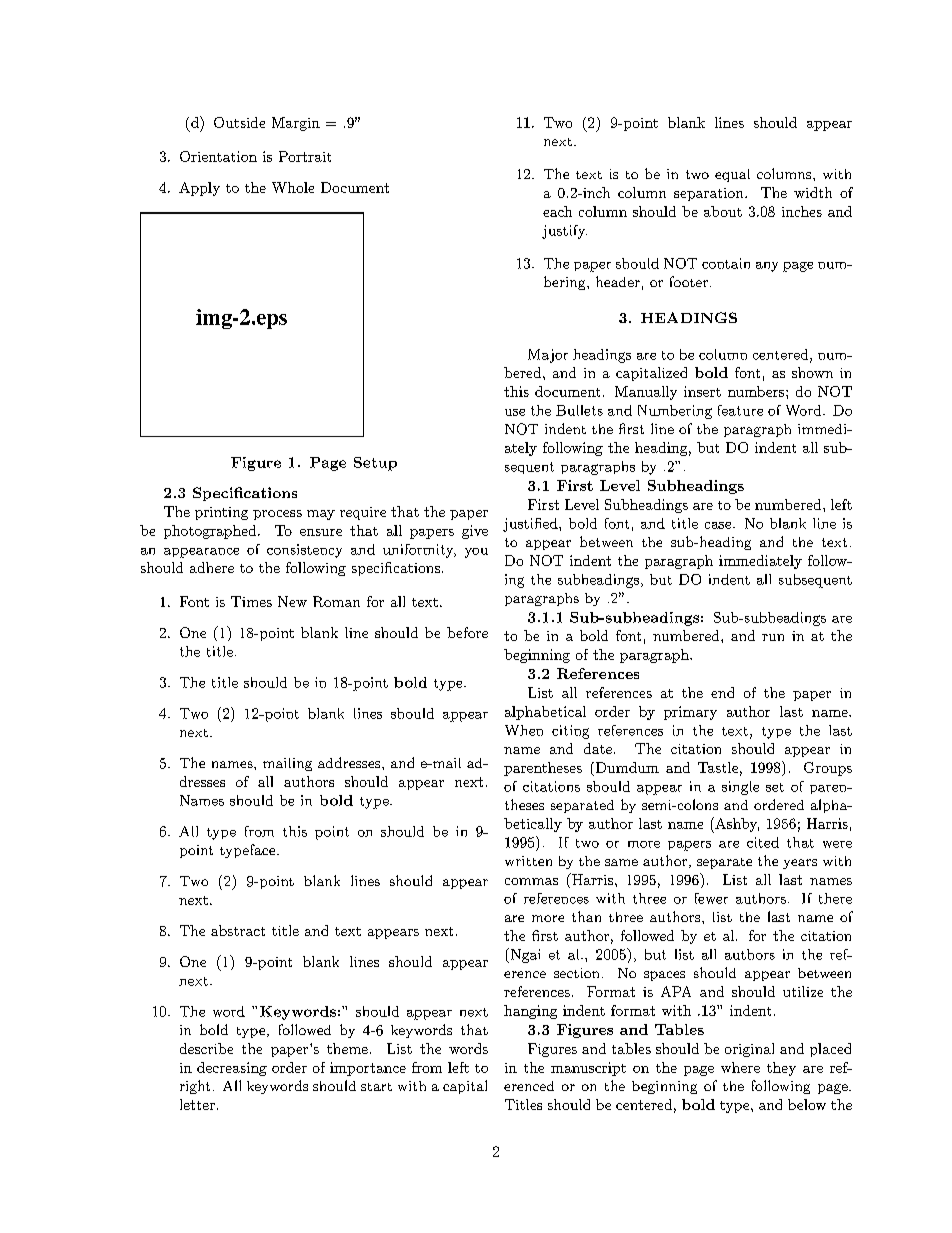 The width and height of the document is (952, 1233). Describe the element at coordinates (588, 1069) in the document. I see `manuscript` at that location.
